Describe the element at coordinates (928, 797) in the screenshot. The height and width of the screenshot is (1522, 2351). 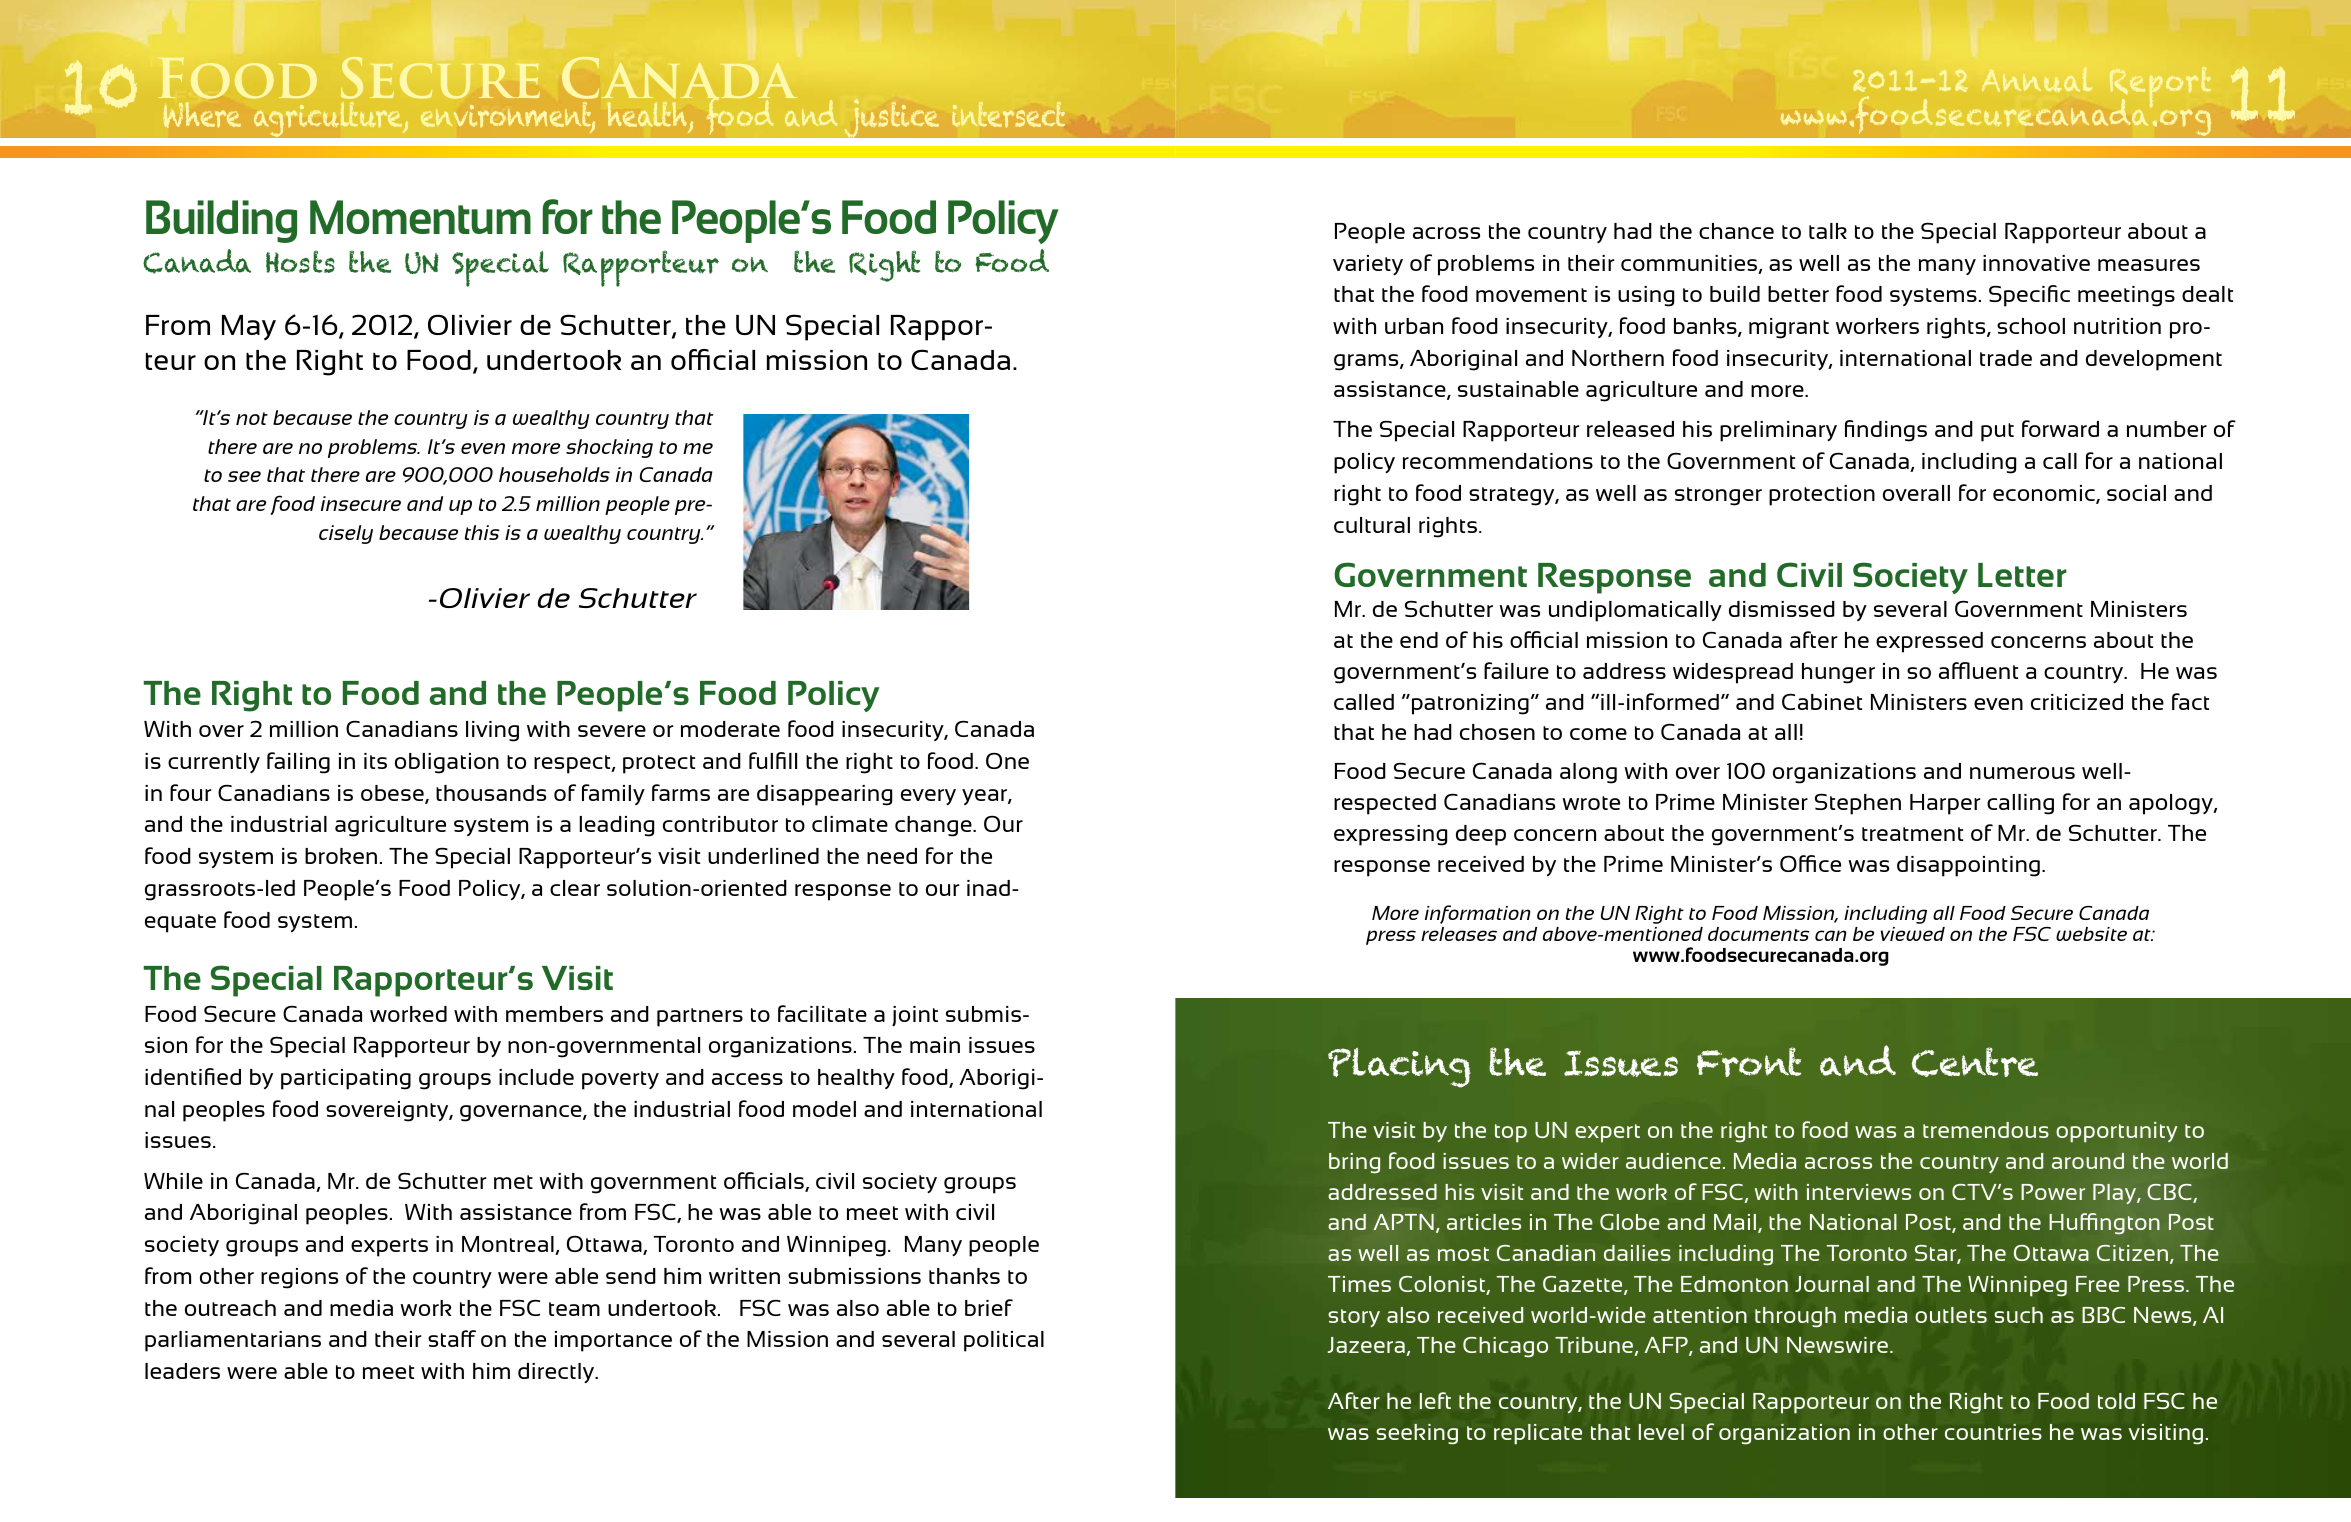
I see `every` at that location.
